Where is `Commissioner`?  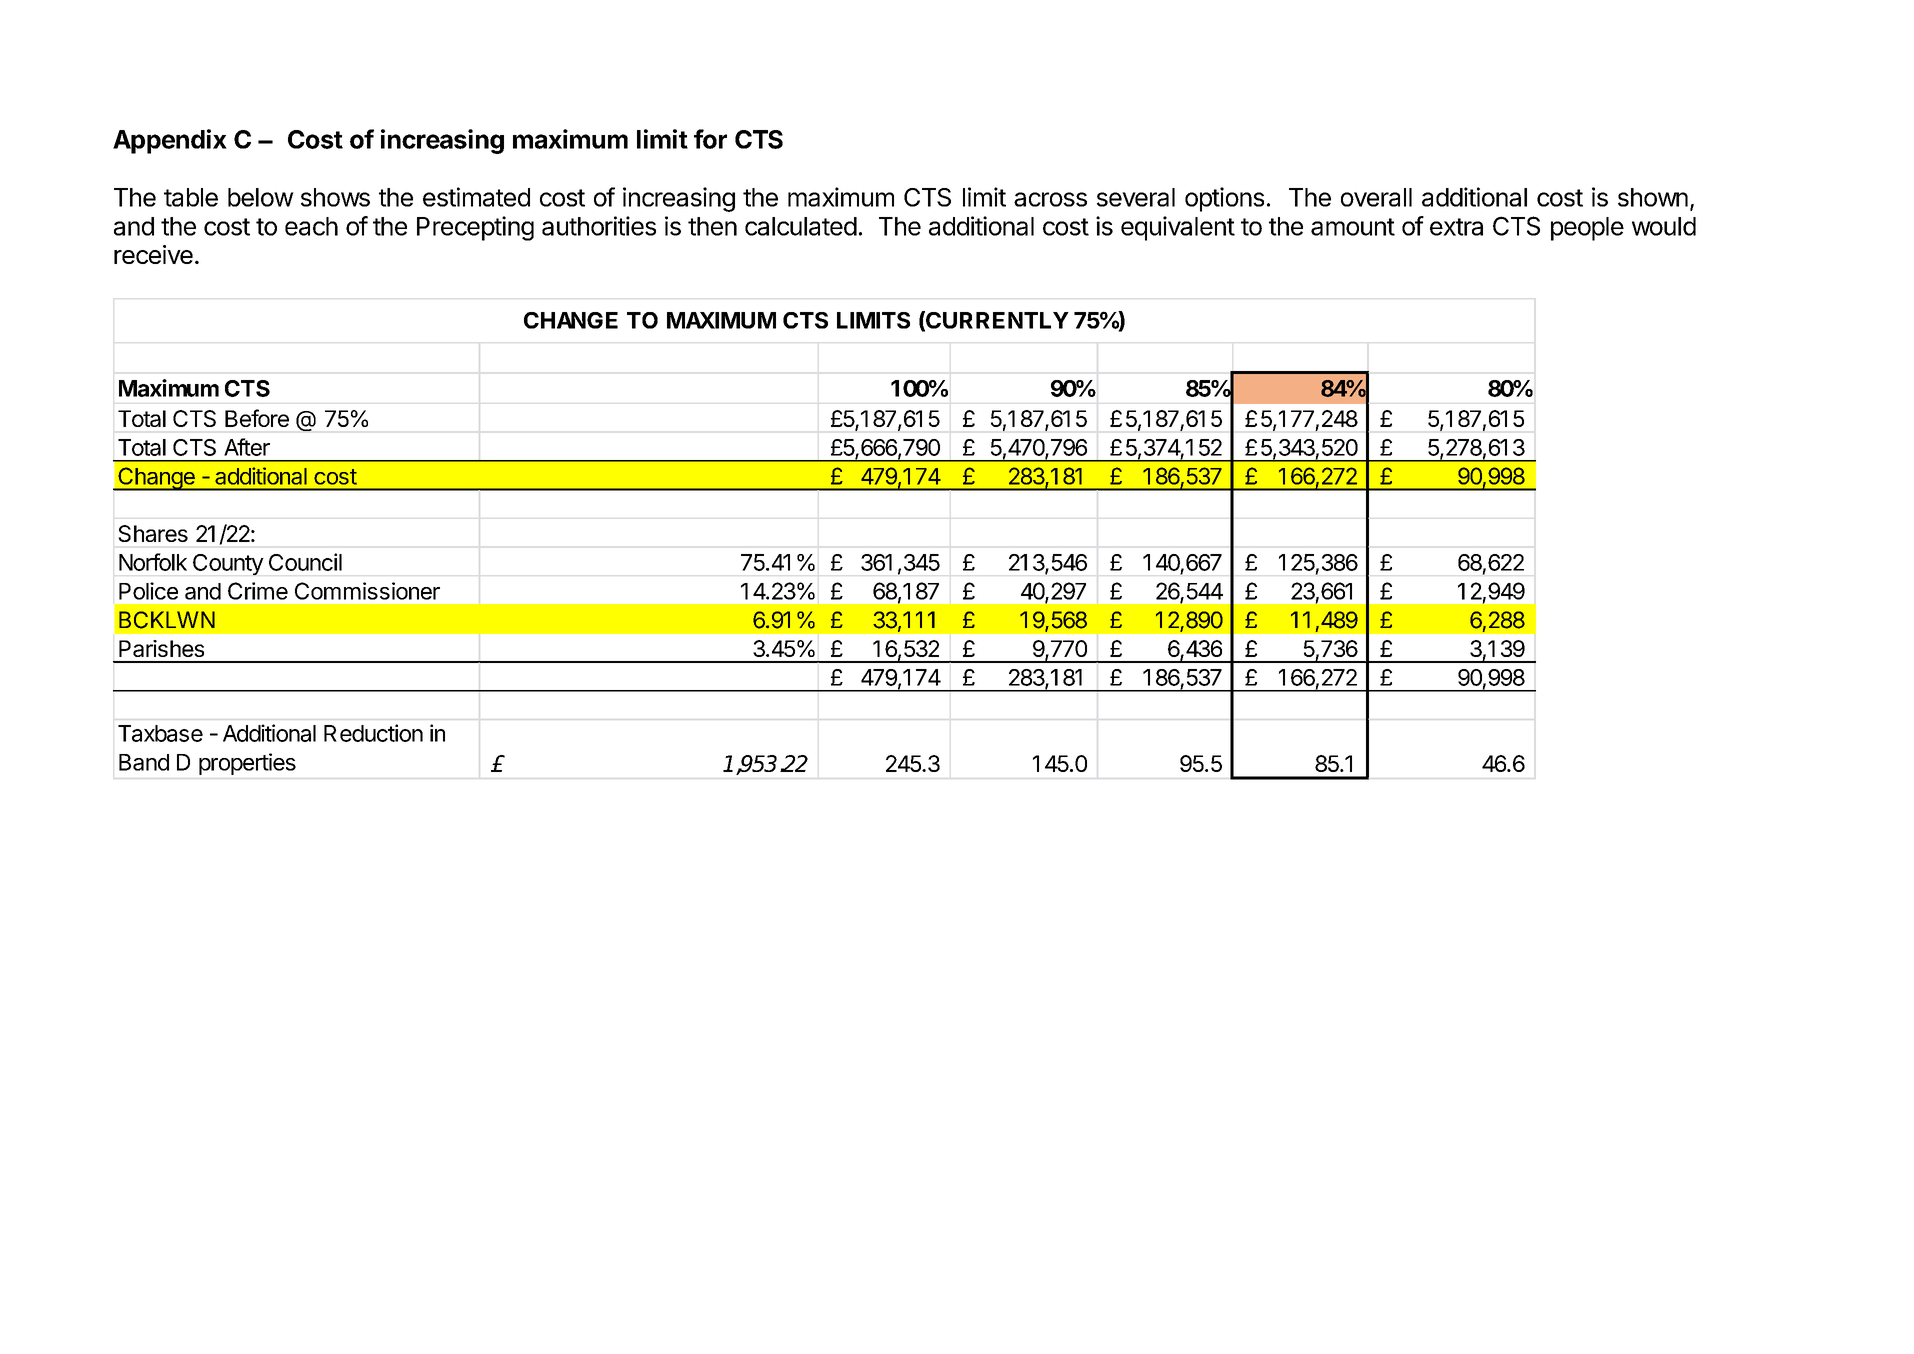
Commissioner is located at coordinates (367, 591).
